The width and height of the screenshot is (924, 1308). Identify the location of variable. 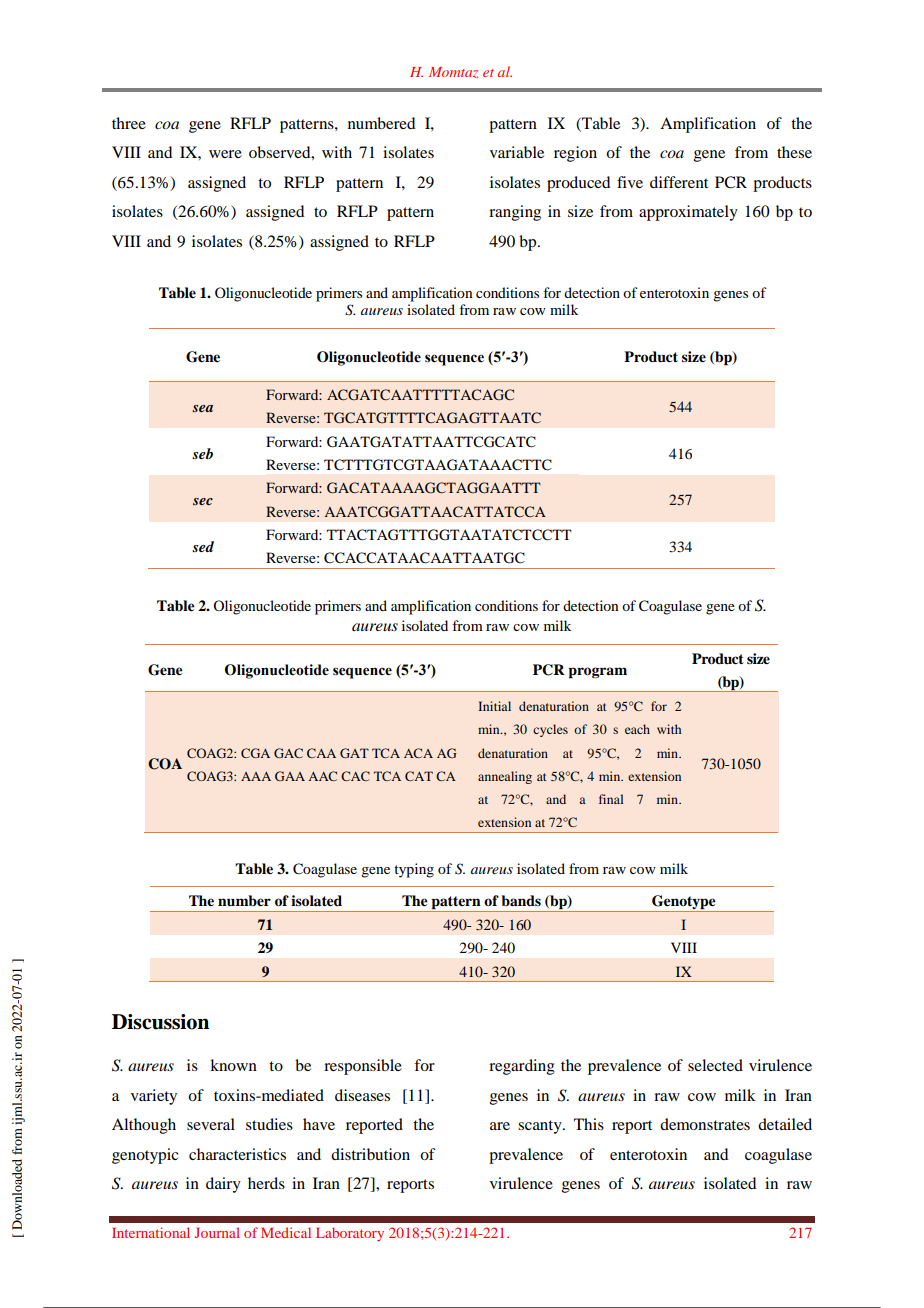
(517, 152).
